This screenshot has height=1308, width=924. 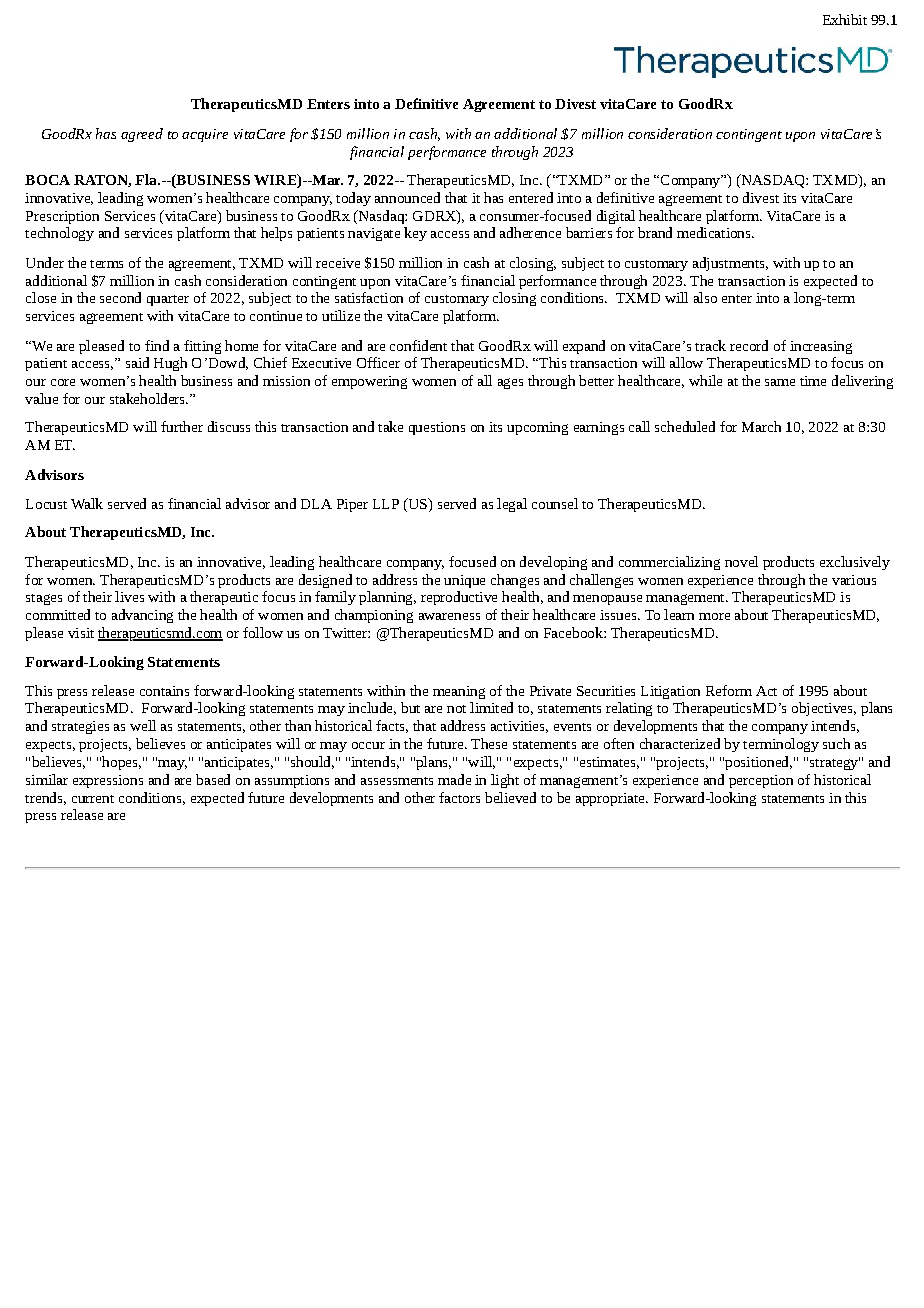 I want to click on Exhibit, so click(x=845, y=19).
